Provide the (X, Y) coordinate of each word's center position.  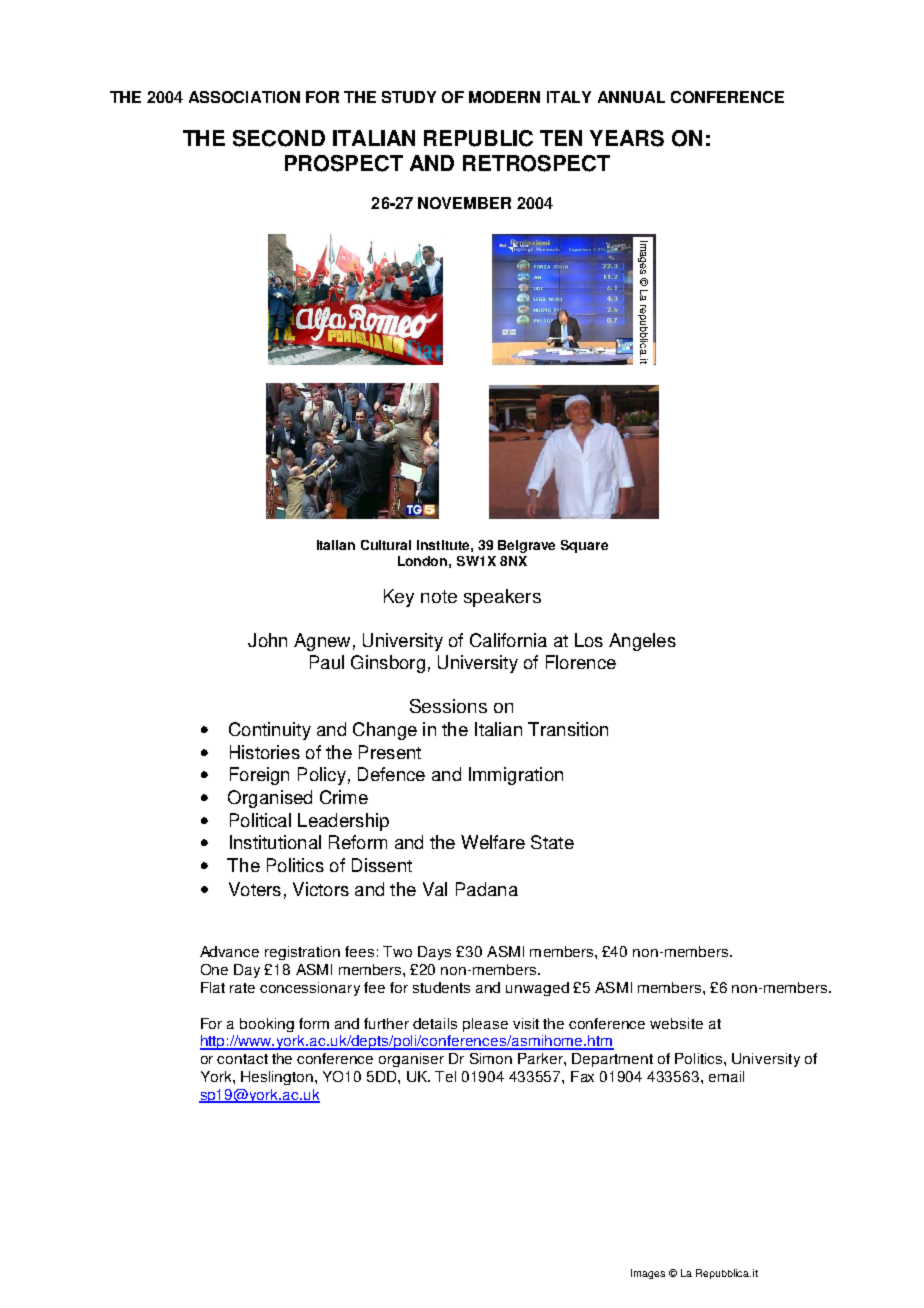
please (485, 1025)
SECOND (279, 138)
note (439, 596)
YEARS (627, 138)
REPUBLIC (478, 138)
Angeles (642, 642)
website (676, 1023)
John (267, 640)
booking (267, 1025)
